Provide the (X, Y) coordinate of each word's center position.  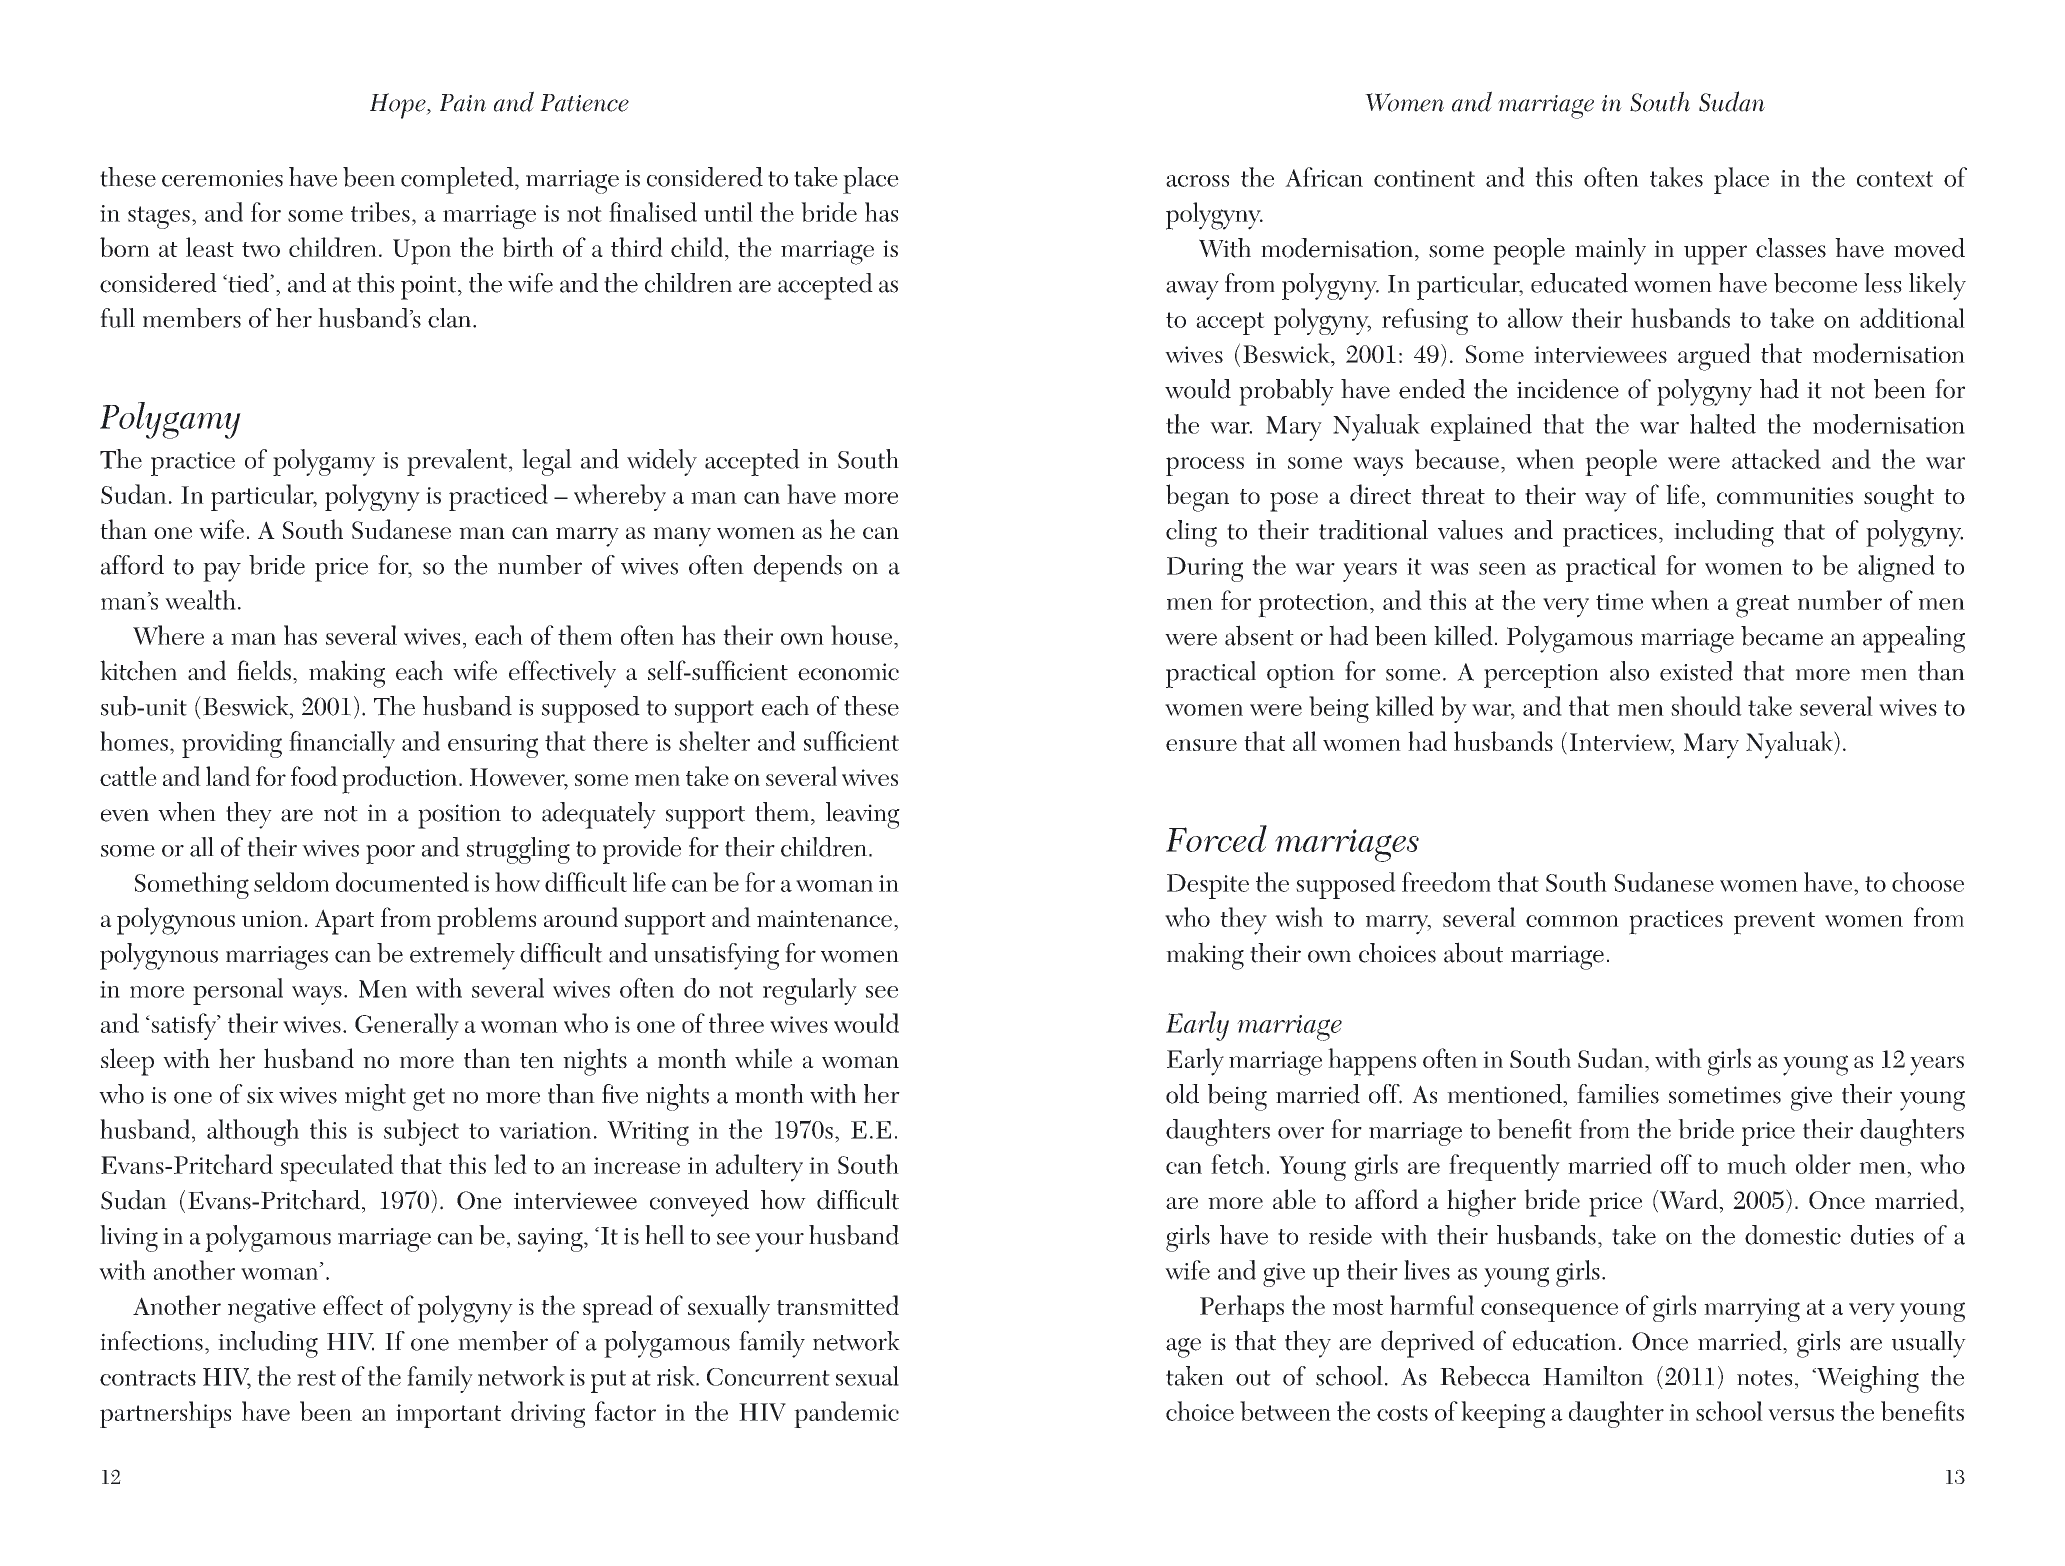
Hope (399, 106)
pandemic (846, 1414)
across (1197, 181)
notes (1764, 1378)
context (1895, 179)
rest (316, 1378)
